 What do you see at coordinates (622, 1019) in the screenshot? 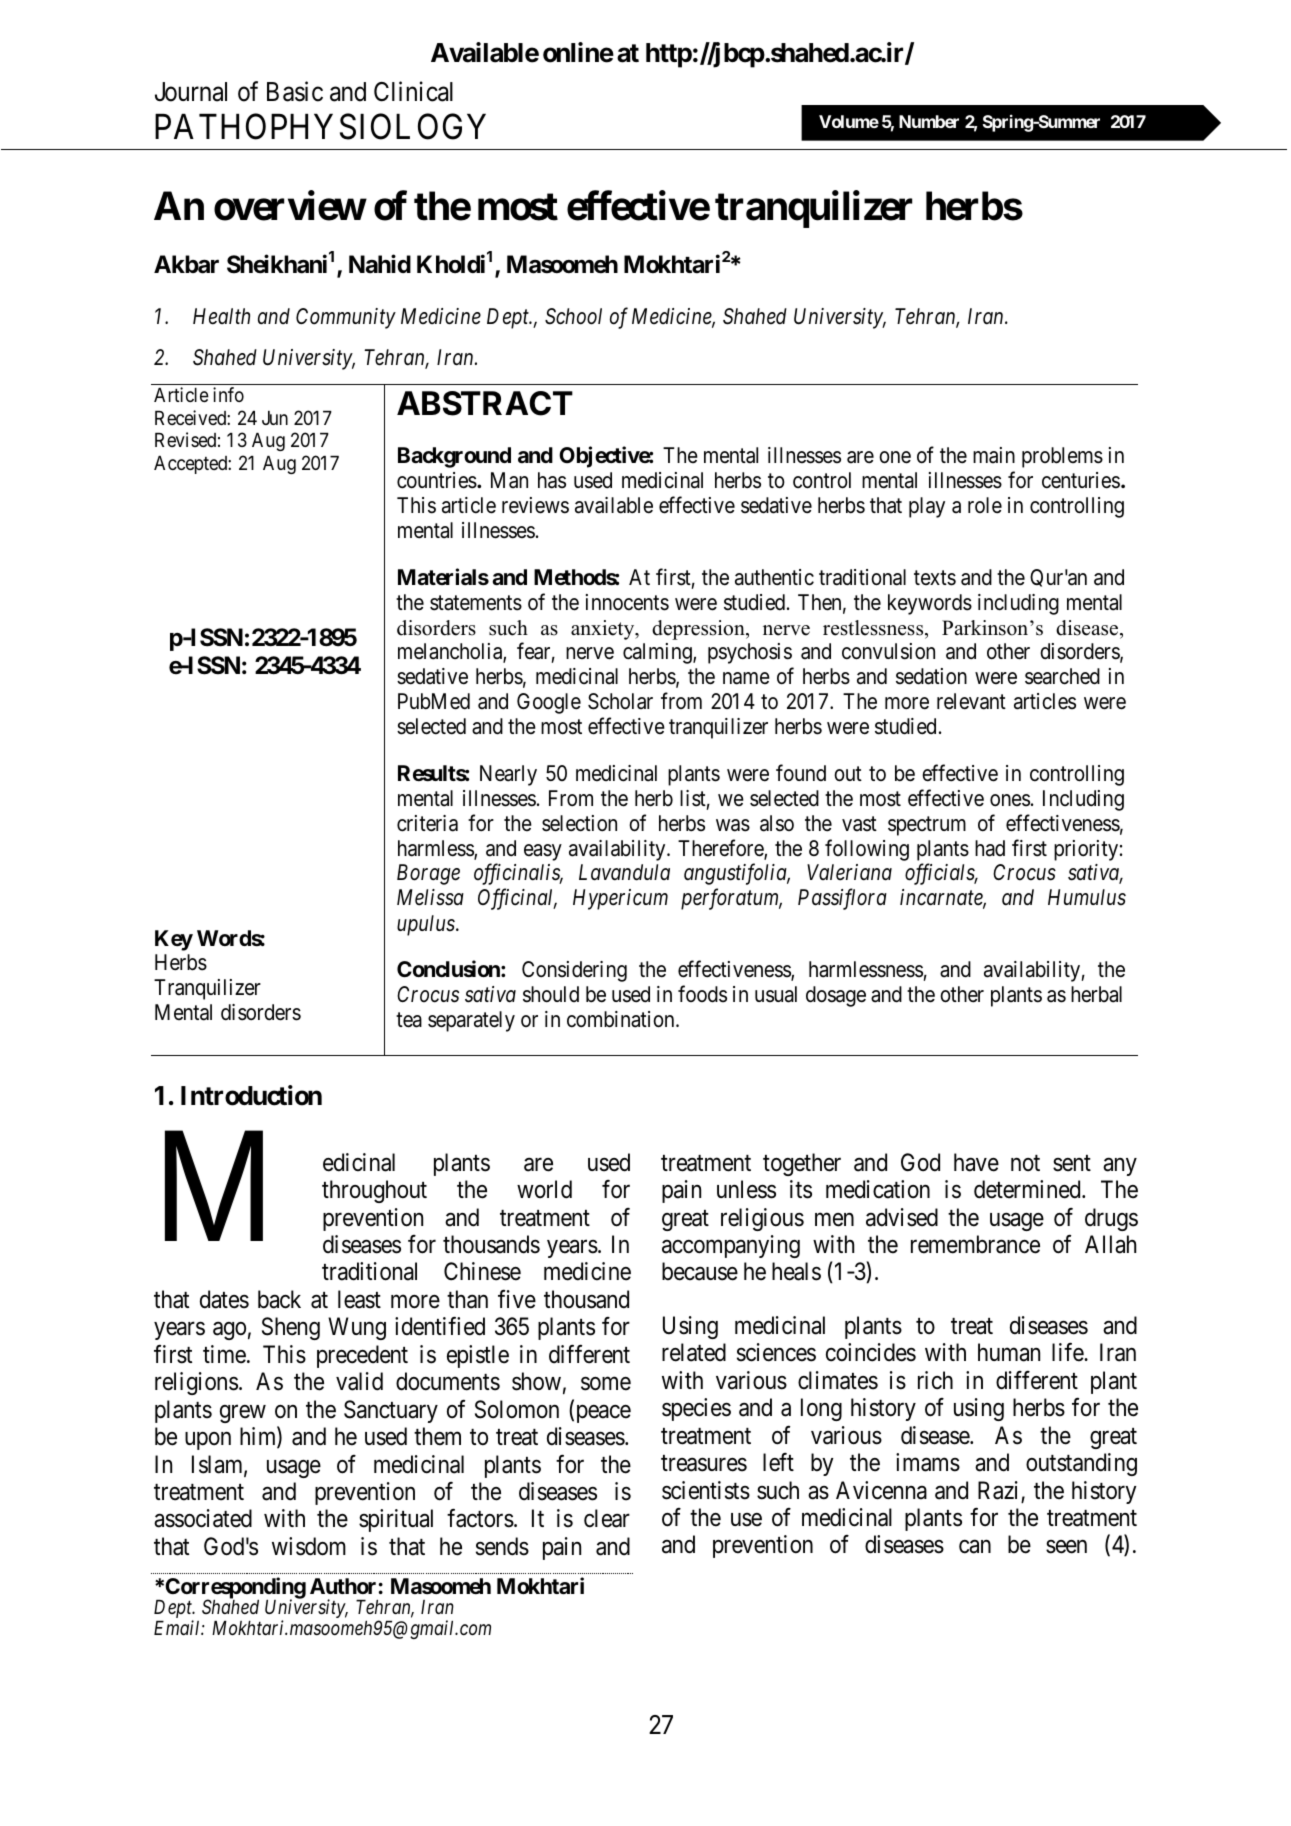
I see `combination` at bounding box center [622, 1019].
